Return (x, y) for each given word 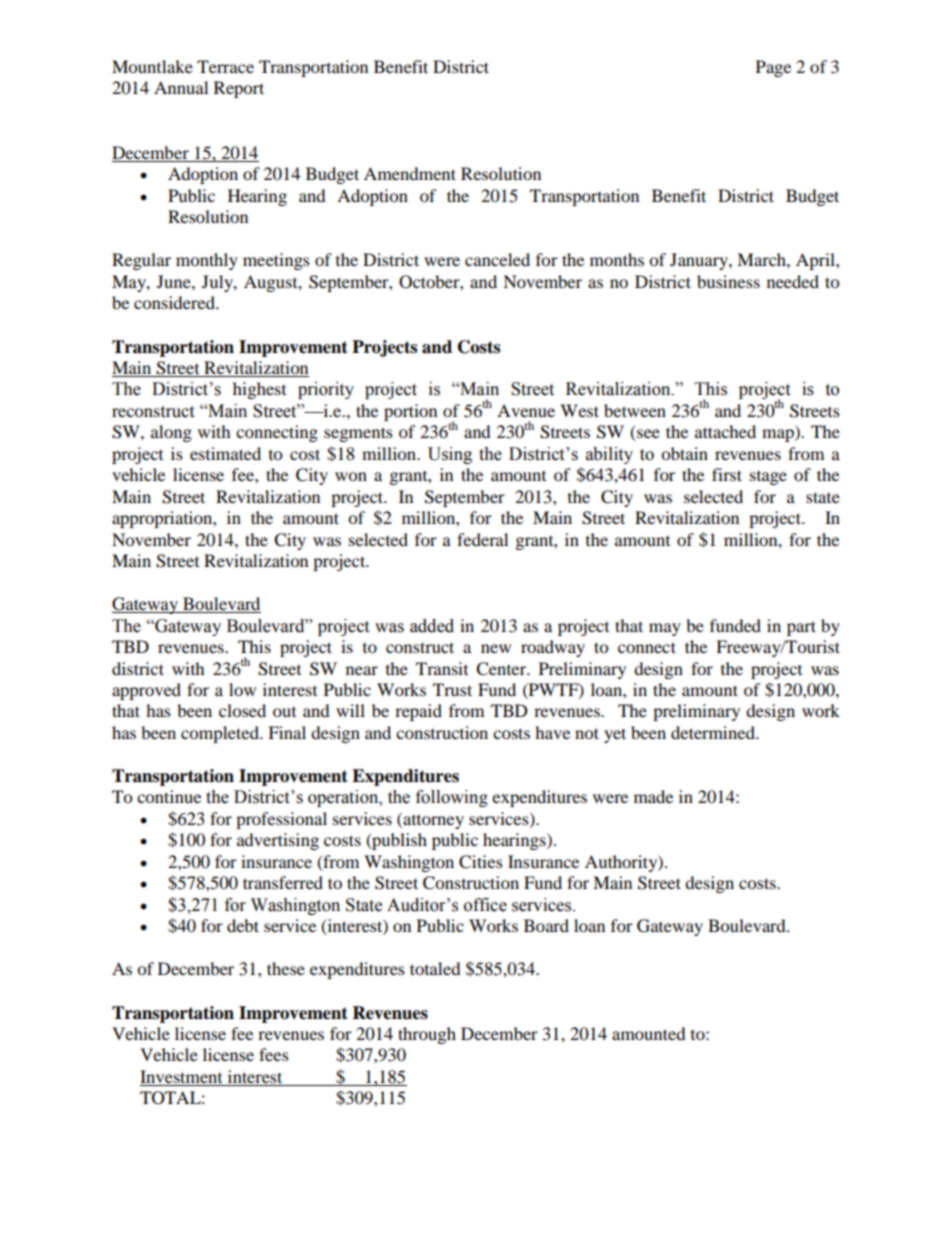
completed (221, 734)
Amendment (410, 173)
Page (773, 68)
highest (259, 390)
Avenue (526, 410)
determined (714, 732)
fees (274, 1054)
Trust (452, 689)
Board (546, 925)
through (427, 1035)
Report (239, 89)
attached (725, 431)
